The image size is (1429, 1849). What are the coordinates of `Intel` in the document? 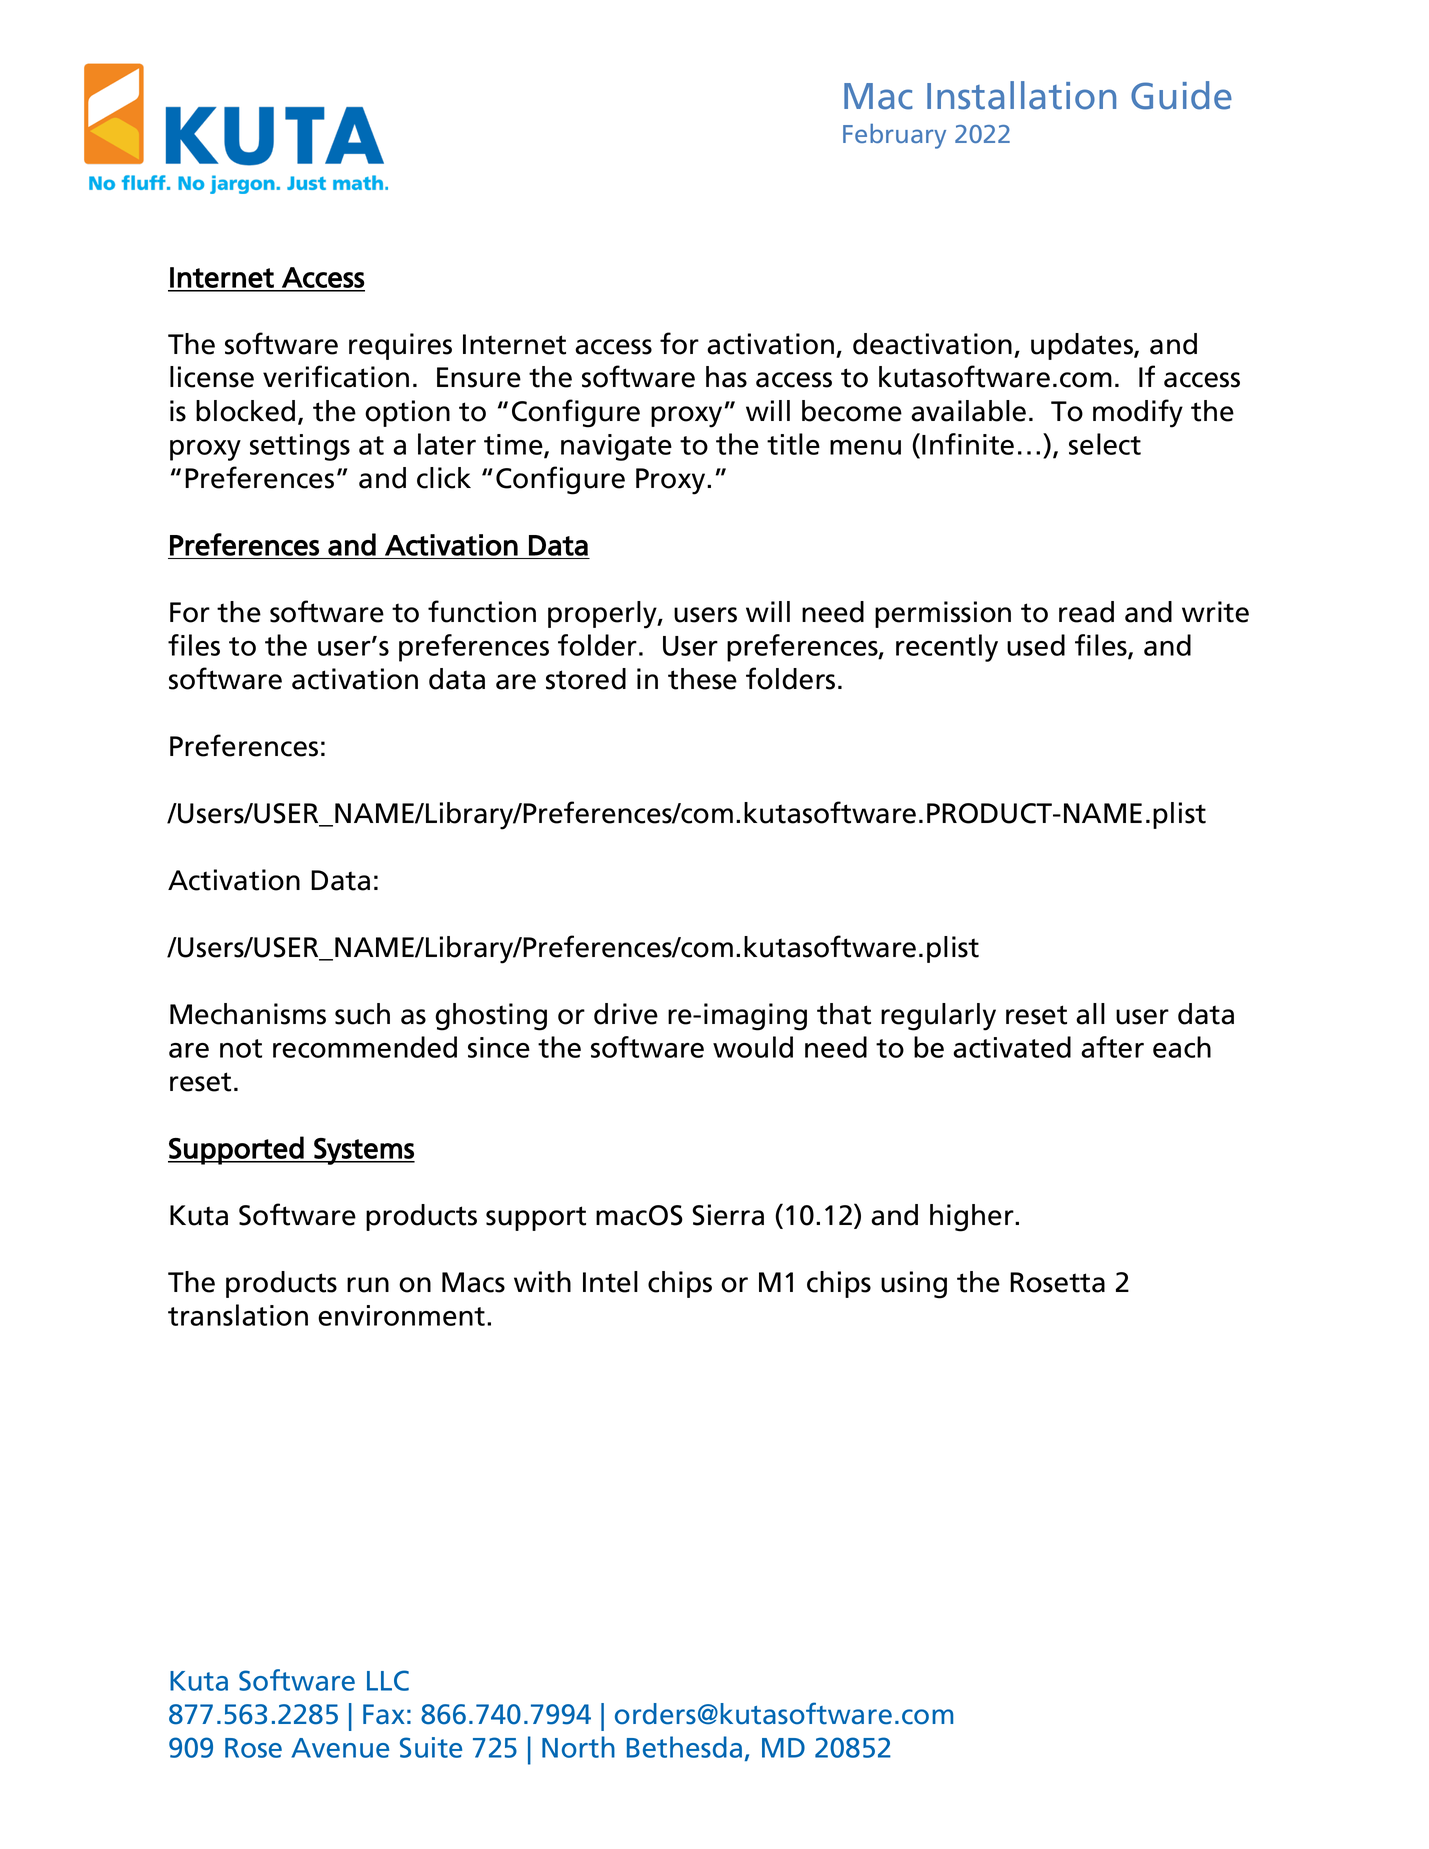 It's located at (610, 1282).
